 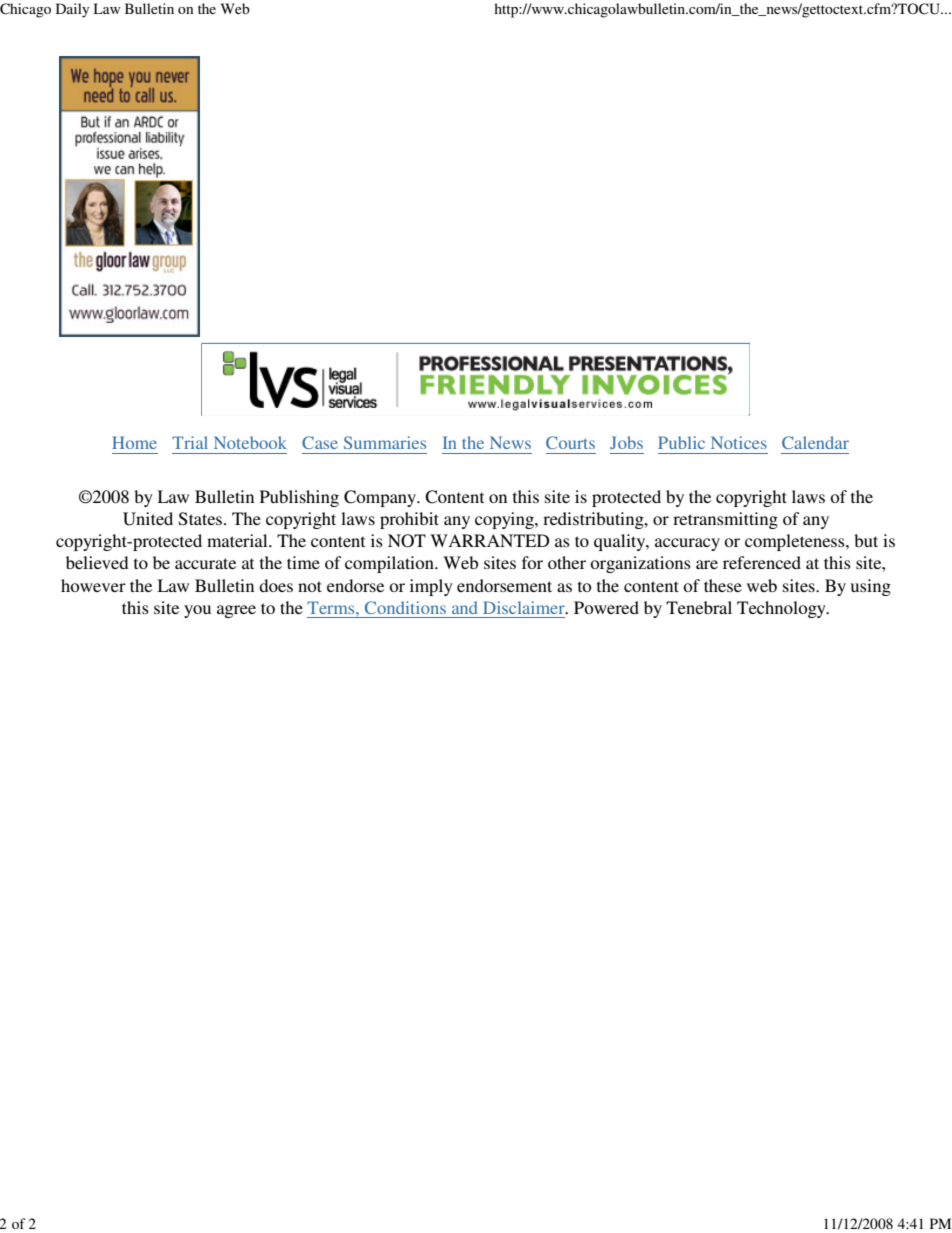 What do you see at coordinates (681, 442) in the screenshot?
I see `Public` at bounding box center [681, 442].
